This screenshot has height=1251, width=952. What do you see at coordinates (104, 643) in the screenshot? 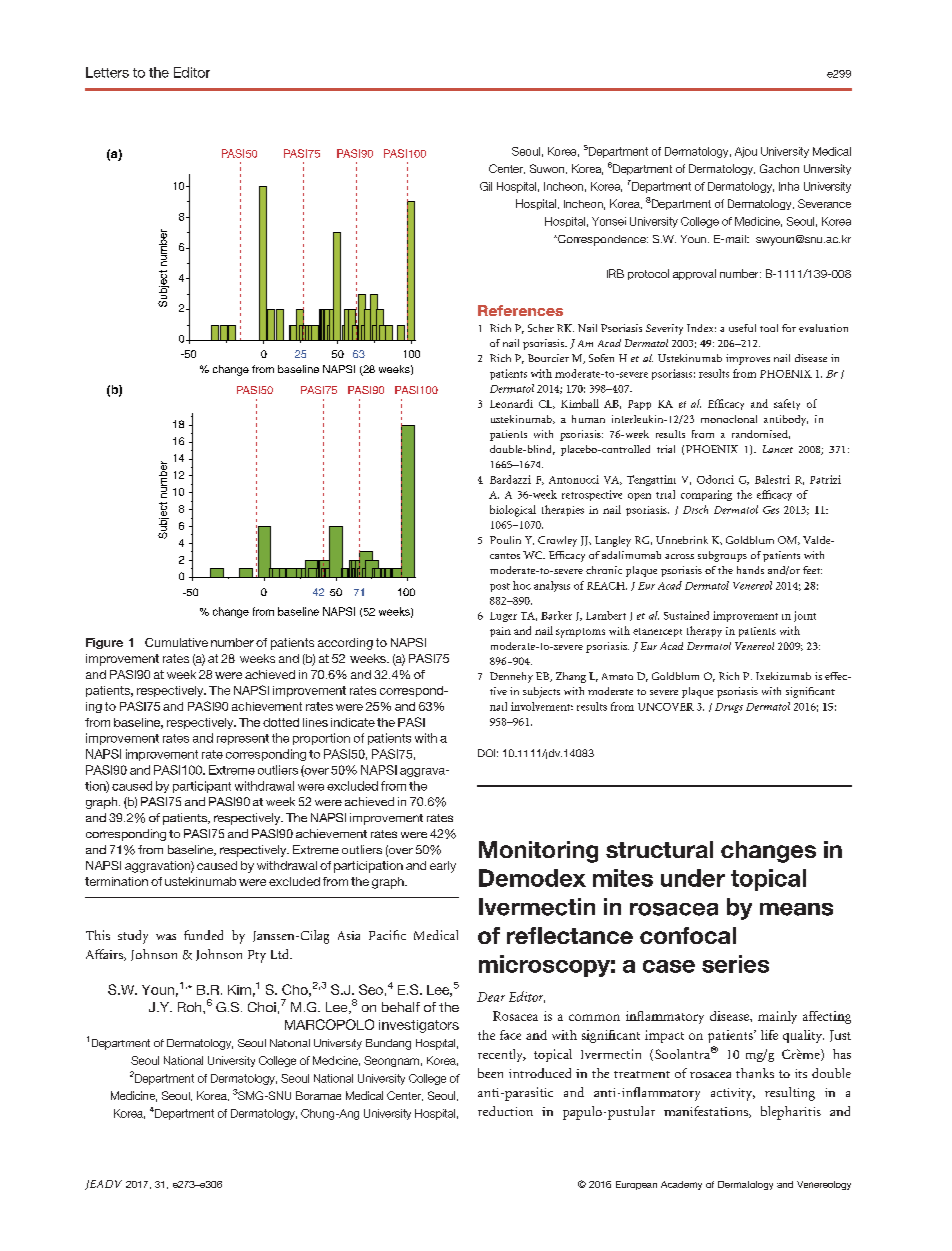
I see `Figure` at bounding box center [104, 643].
